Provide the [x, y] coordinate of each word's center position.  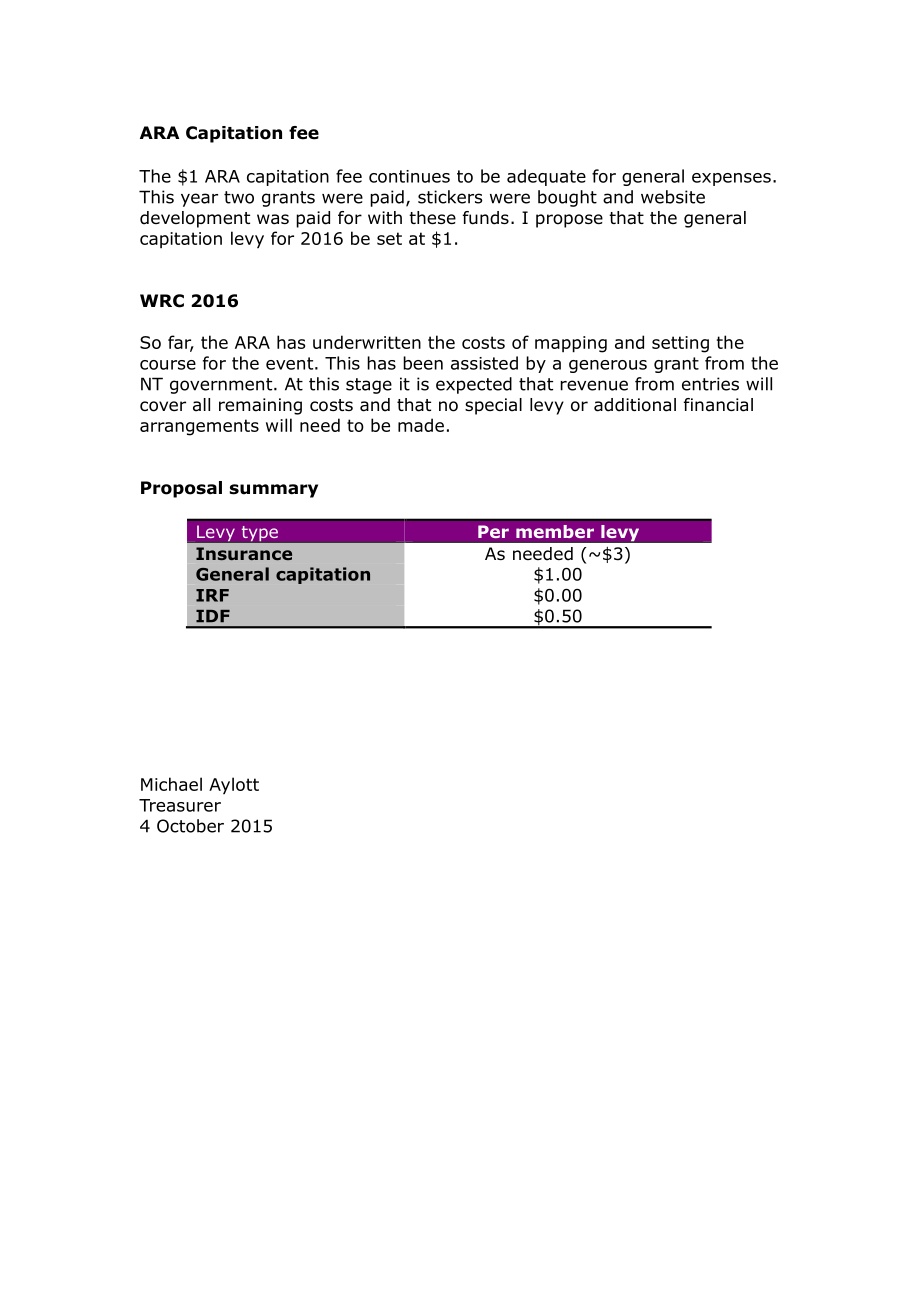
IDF [213, 616]
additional [635, 405]
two [239, 197]
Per [493, 531]
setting [680, 344]
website [673, 197]
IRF [212, 595]
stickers [450, 197]
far [181, 343]
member [555, 532]
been [423, 363]
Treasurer [180, 805]
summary [273, 491]
